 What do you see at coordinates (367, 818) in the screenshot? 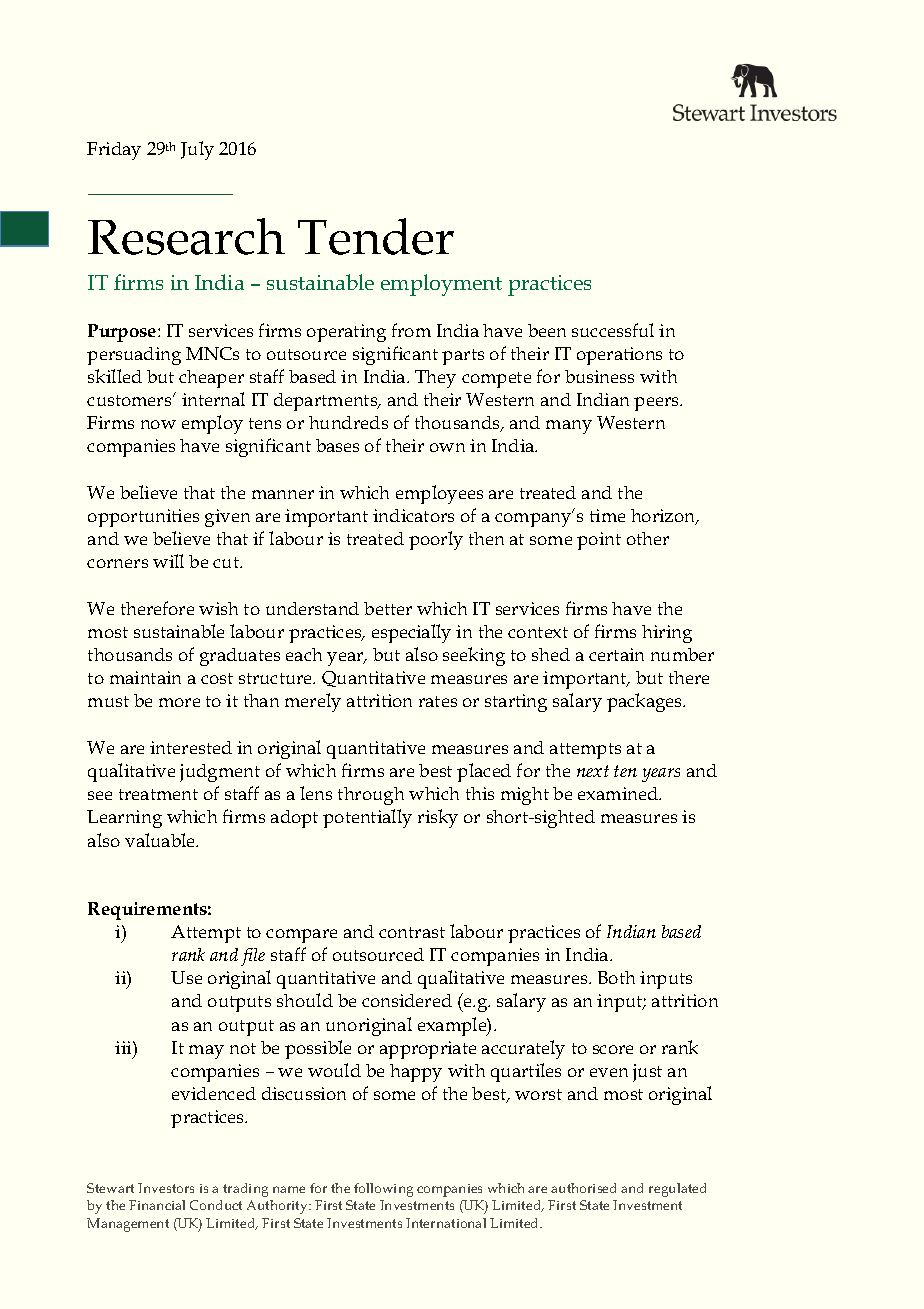
I see `potentially` at bounding box center [367, 818].
